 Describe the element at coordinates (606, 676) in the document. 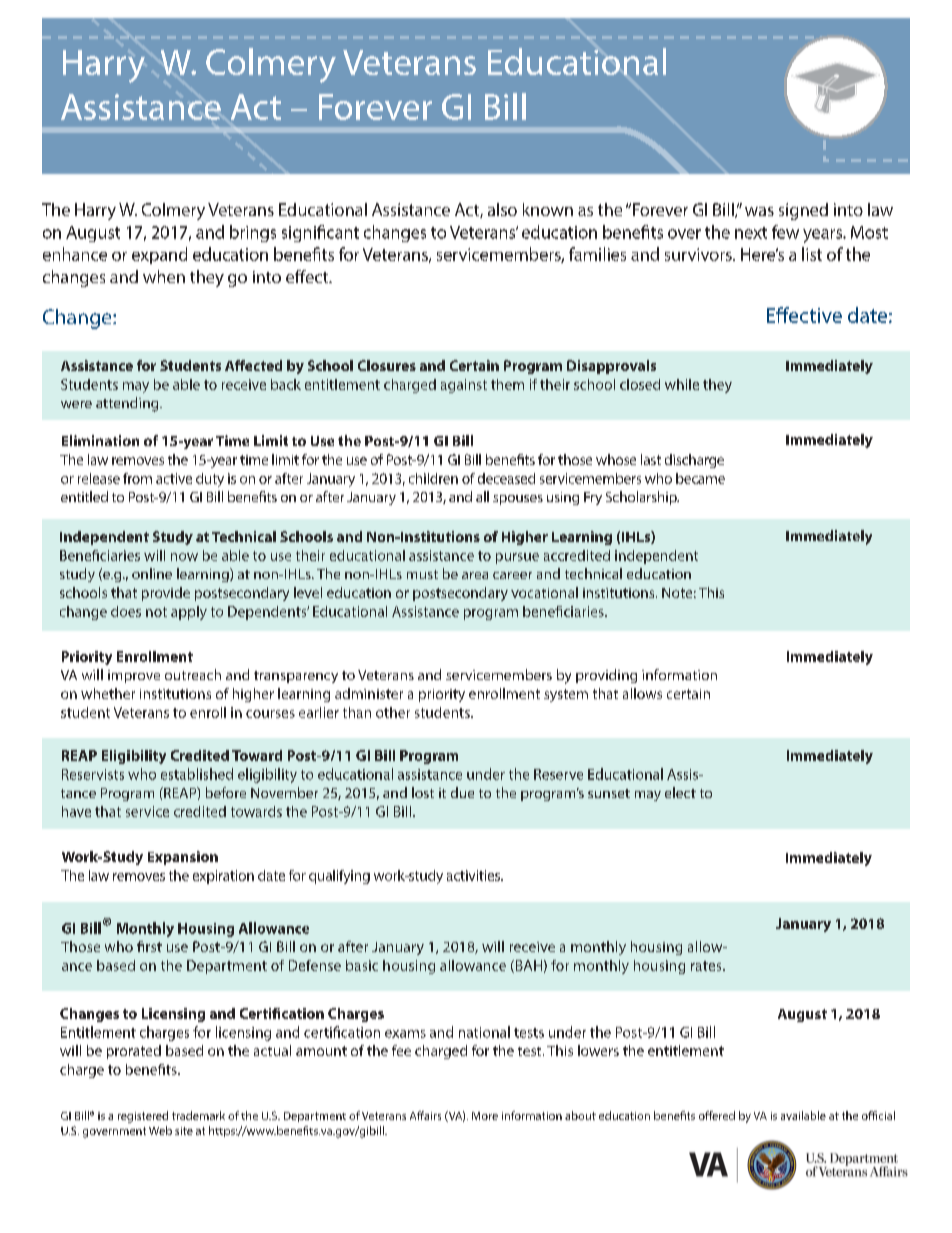

I see `providing` at that location.
